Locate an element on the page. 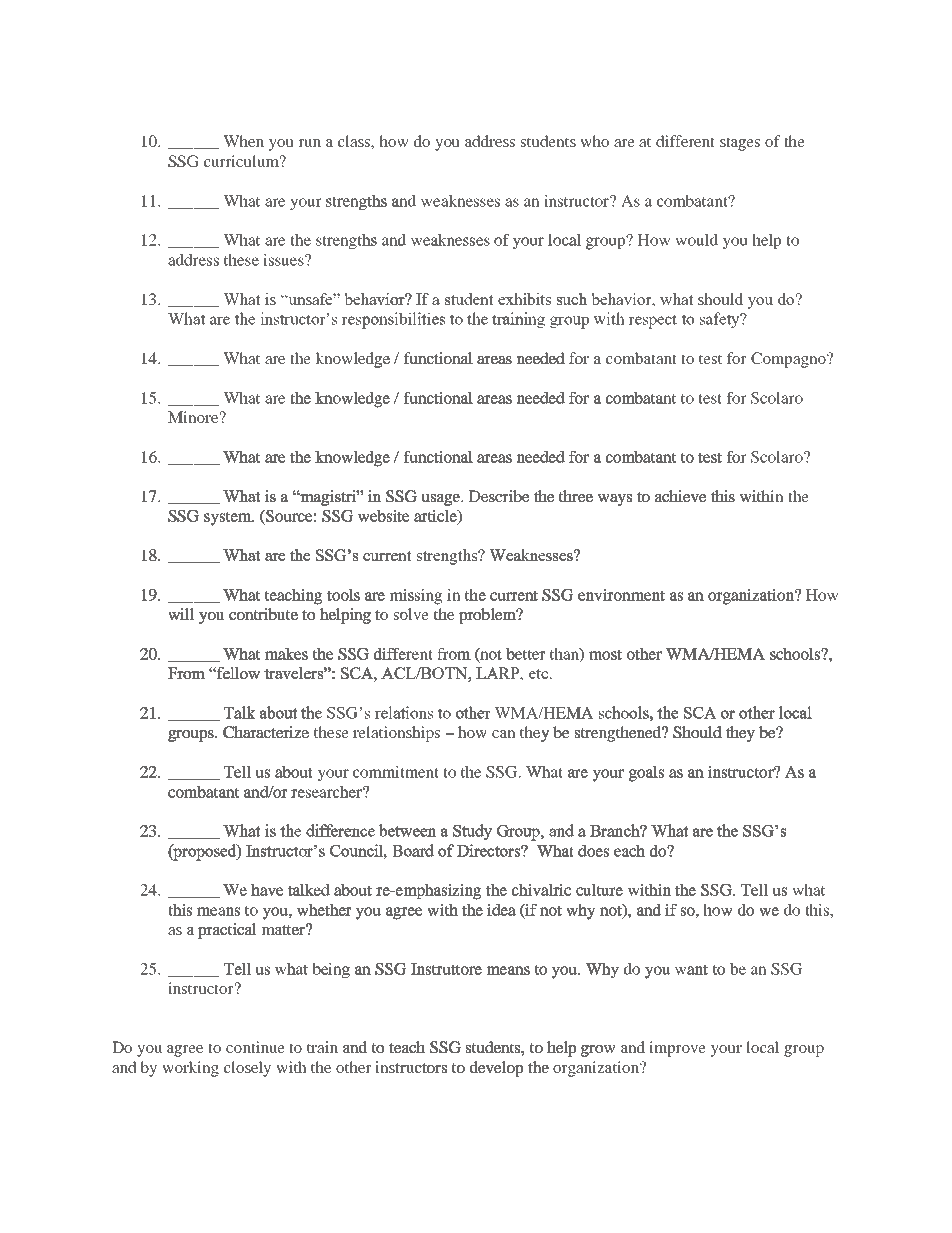 The image size is (952, 1233). environment is located at coordinates (621, 595).
